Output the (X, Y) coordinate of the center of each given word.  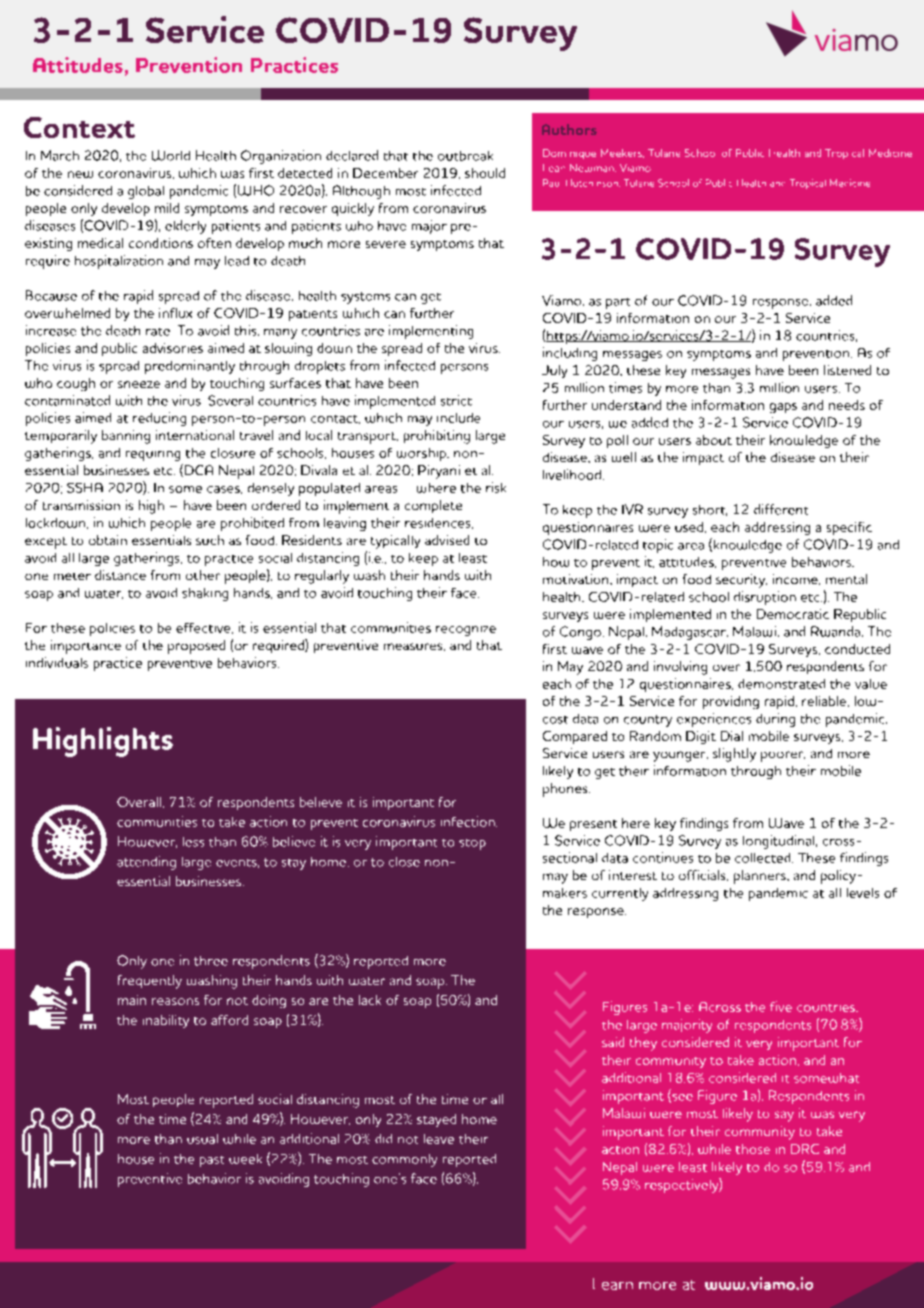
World (171, 155)
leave (439, 1139)
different (781, 509)
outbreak (465, 156)
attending (146, 863)
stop (472, 844)
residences (439, 523)
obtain (108, 540)
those (753, 1149)
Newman (593, 168)
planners (761, 877)
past (212, 1161)
